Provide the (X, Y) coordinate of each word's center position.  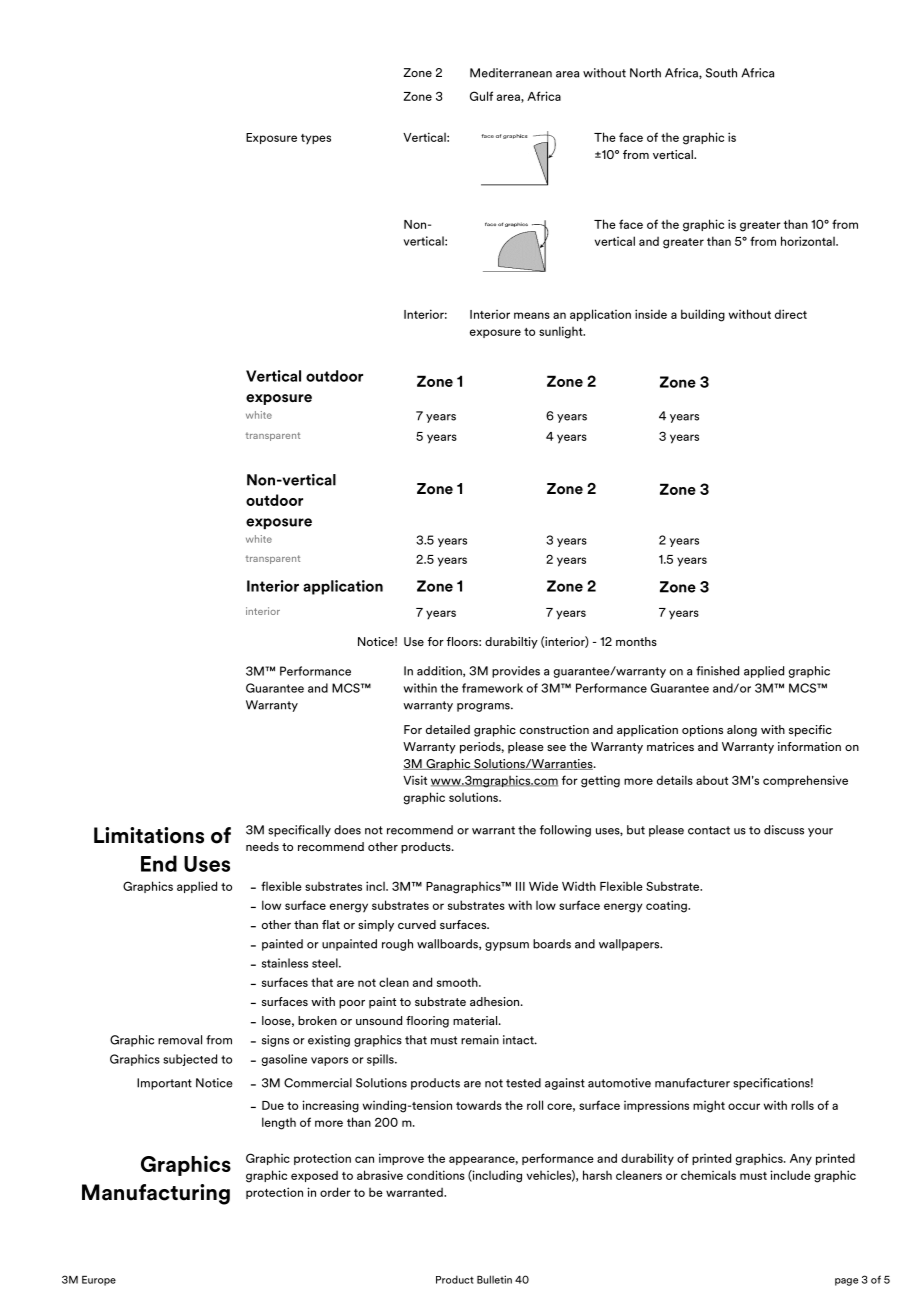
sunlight (562, 332)
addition (440, 671)
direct (791, 314)
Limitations (149, 835)
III (520, 886)
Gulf (481, 96)
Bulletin (494, 1279)
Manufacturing (156, 1194)
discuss (784, 830)
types (316, 139)
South (721, 73)
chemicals (708, 1175)
